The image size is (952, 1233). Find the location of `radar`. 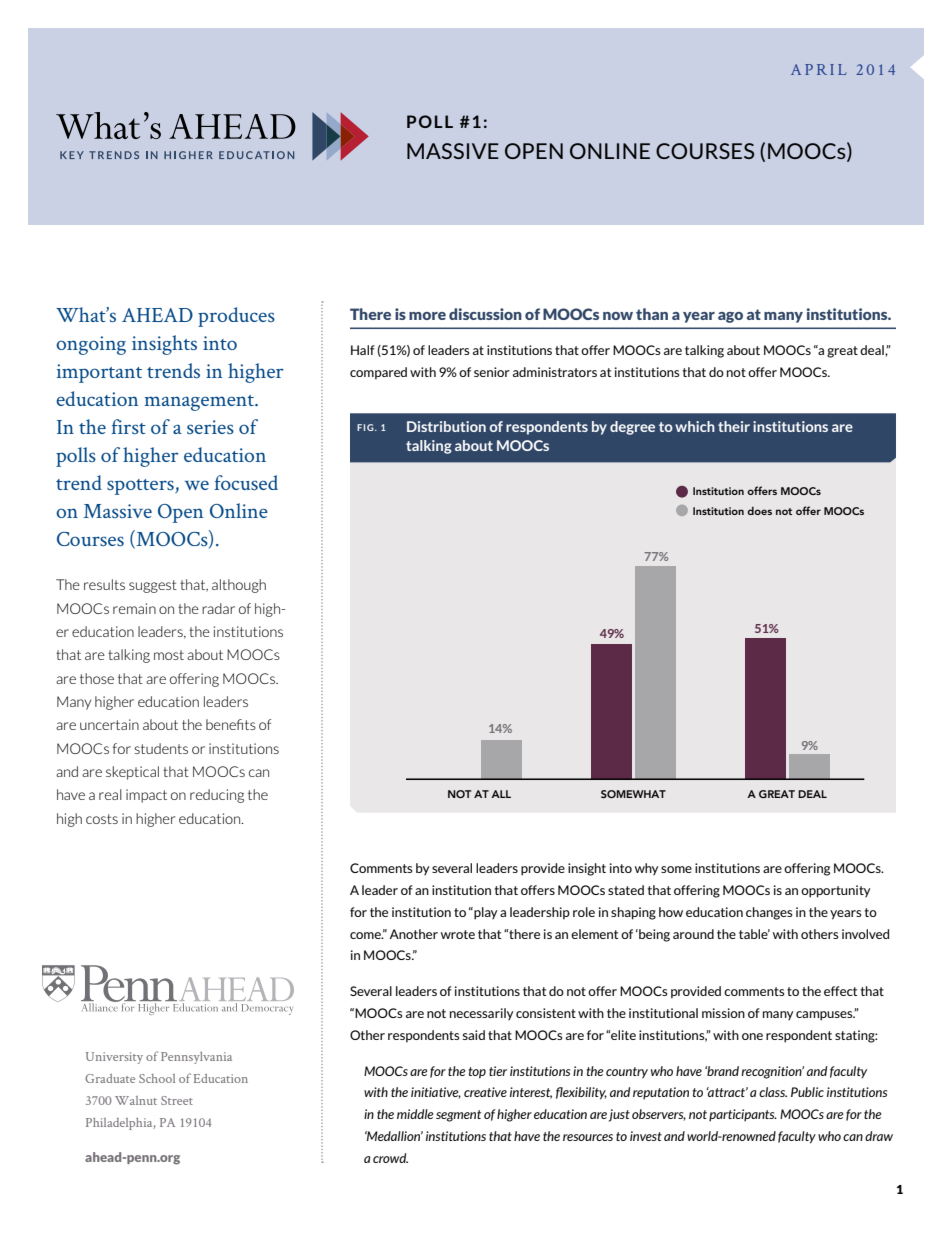

radar is located at coordinates (218, 608).
